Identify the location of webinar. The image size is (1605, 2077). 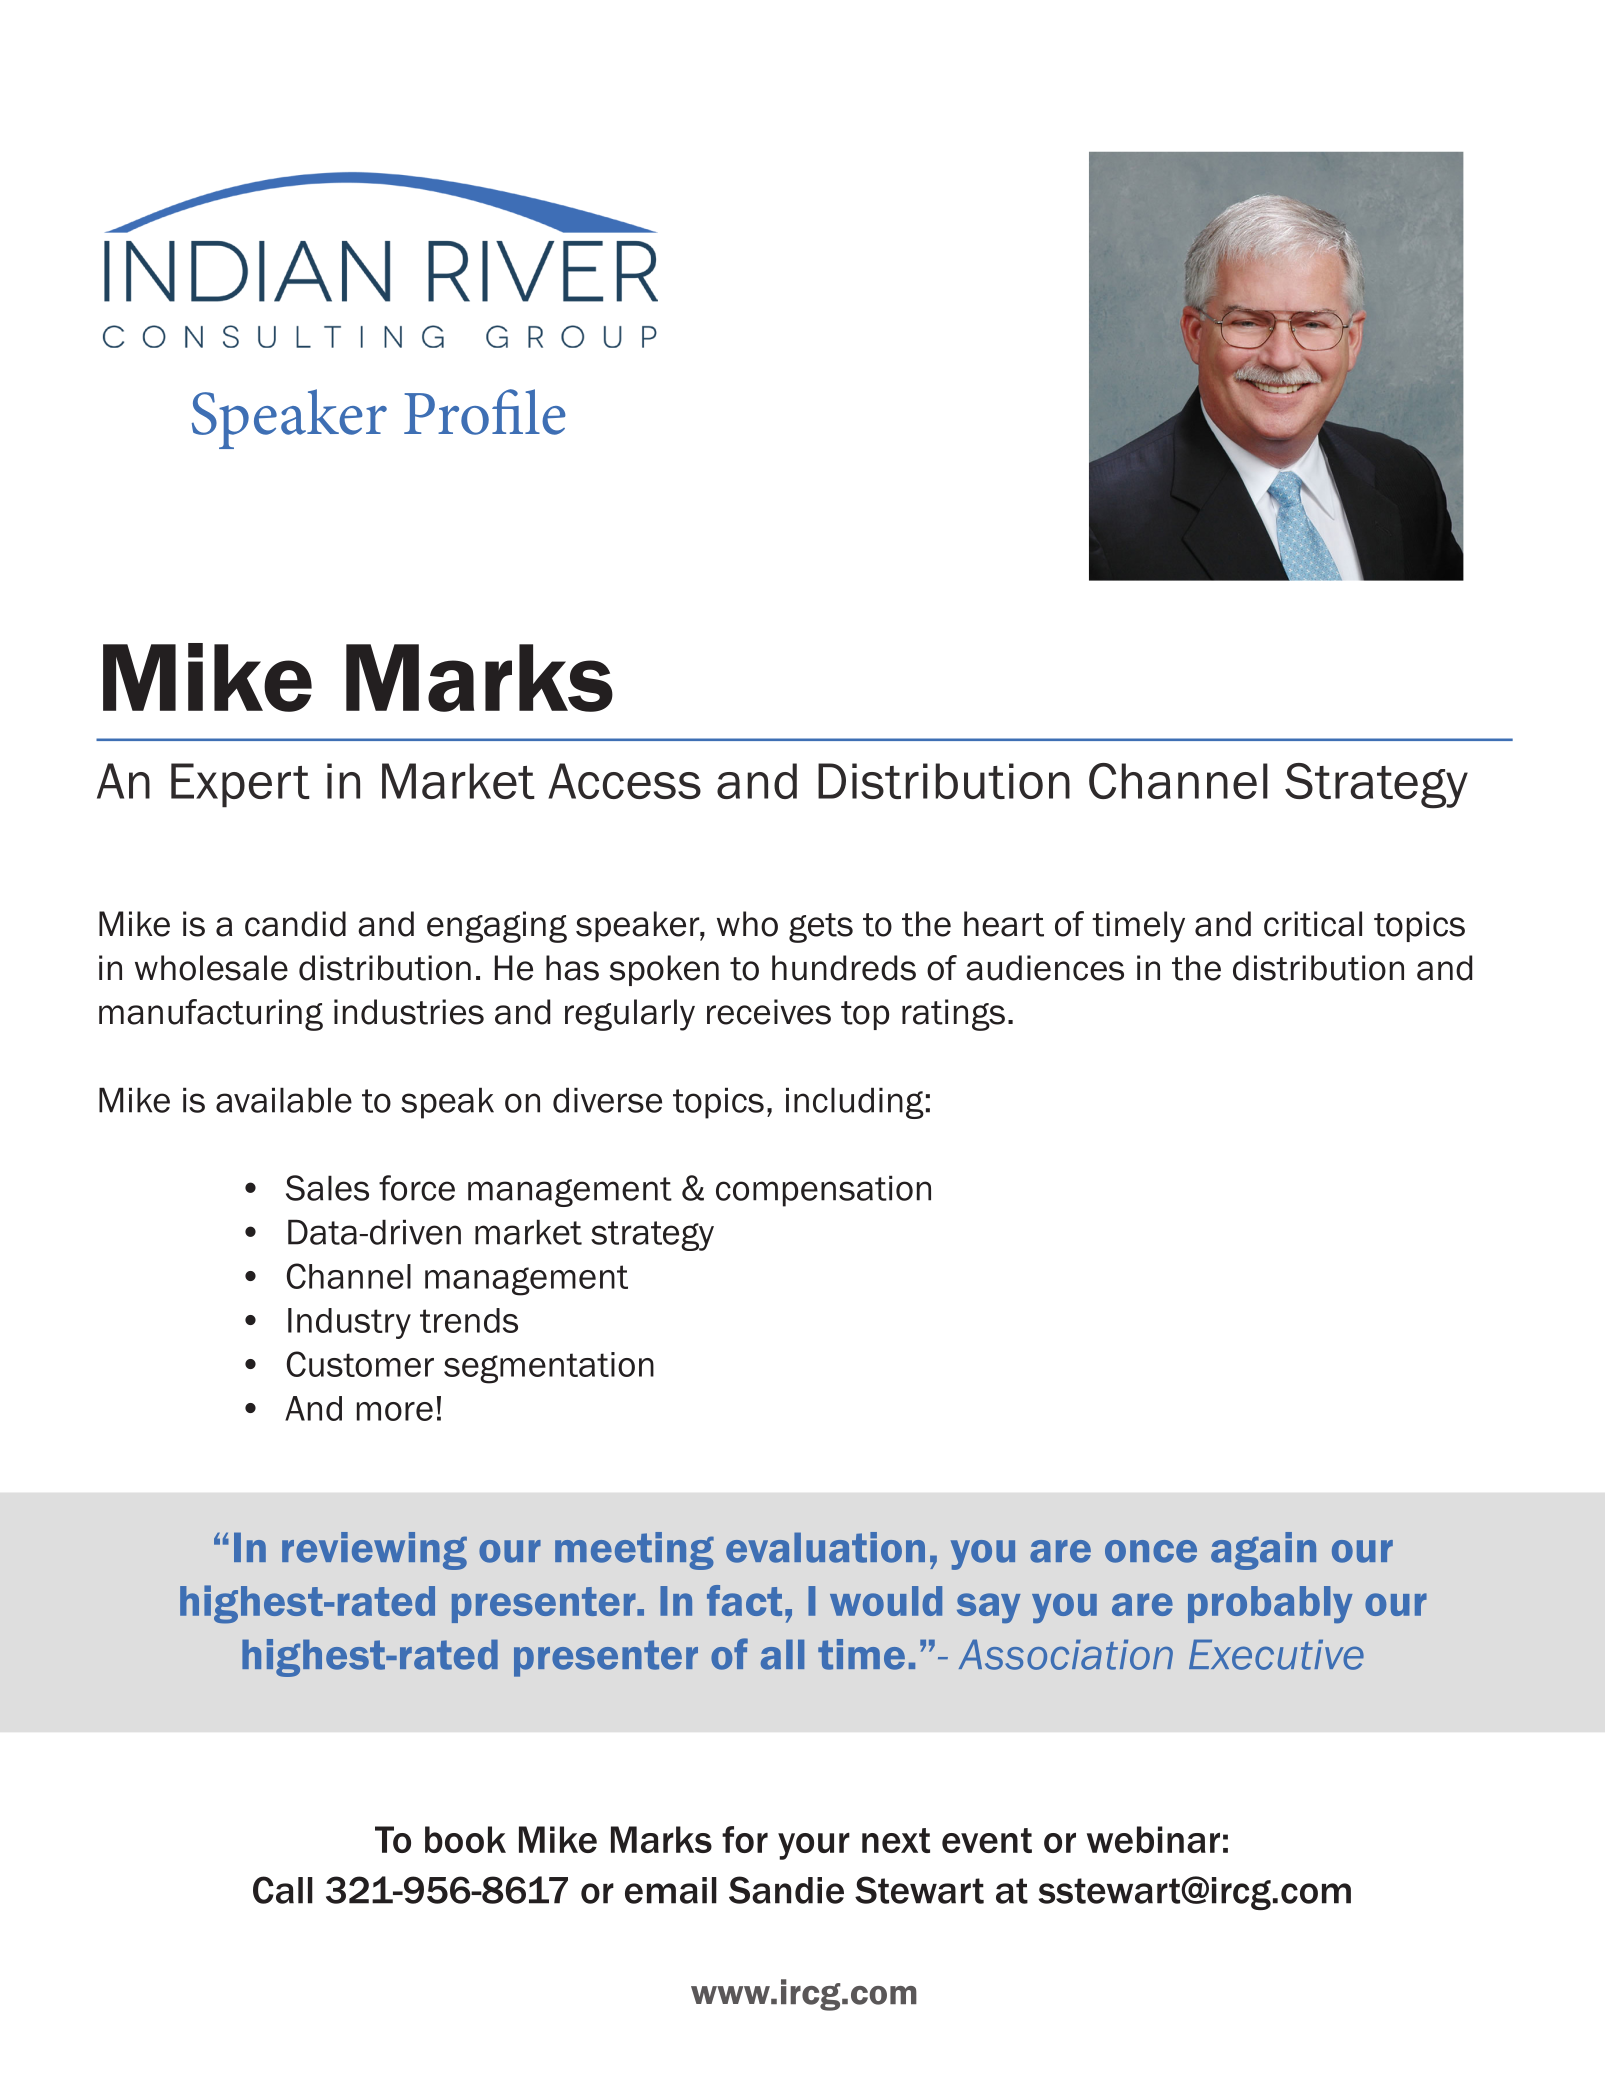
(1153, 1839).
